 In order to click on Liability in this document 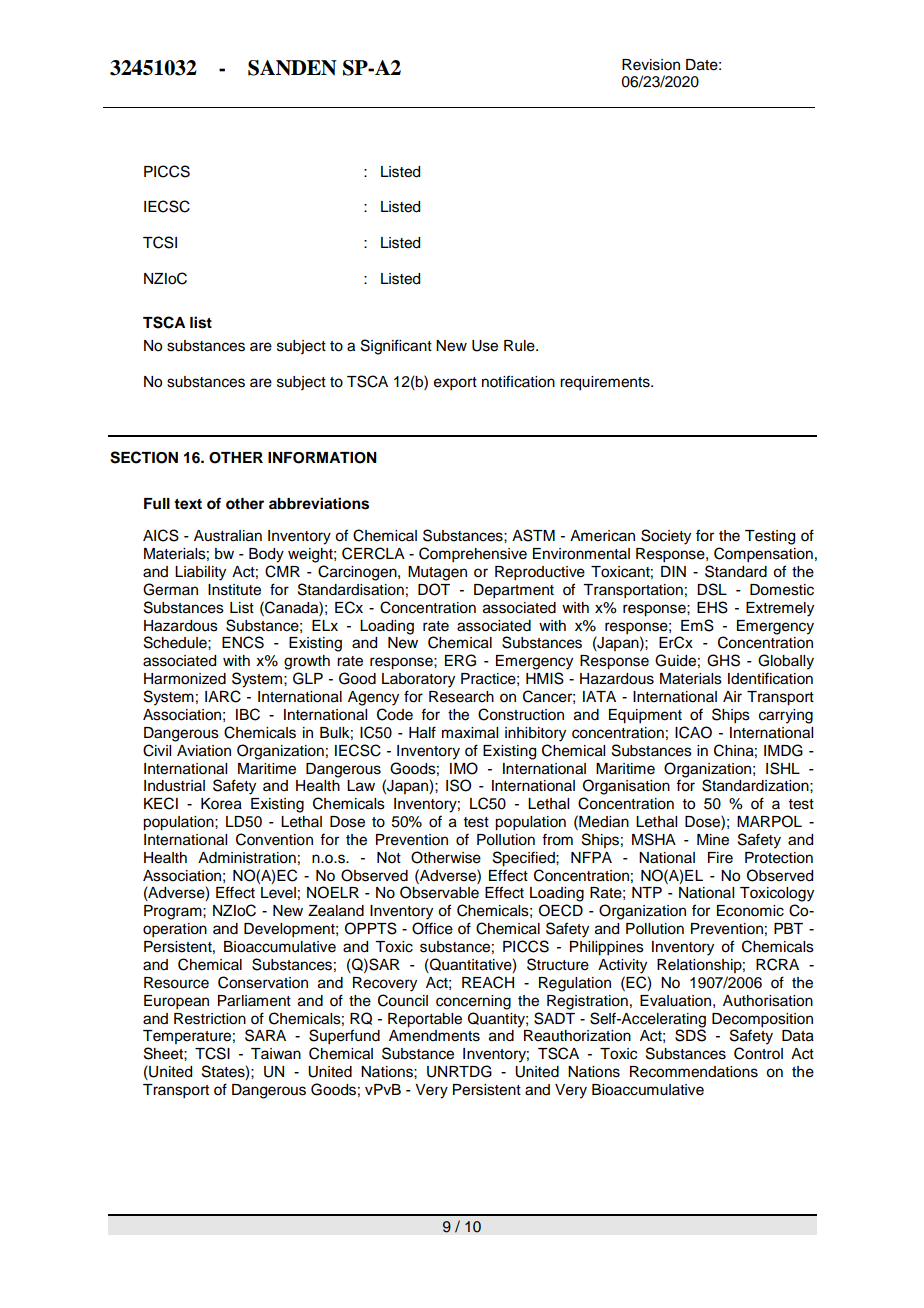, I will do `click(200, 573)`.
